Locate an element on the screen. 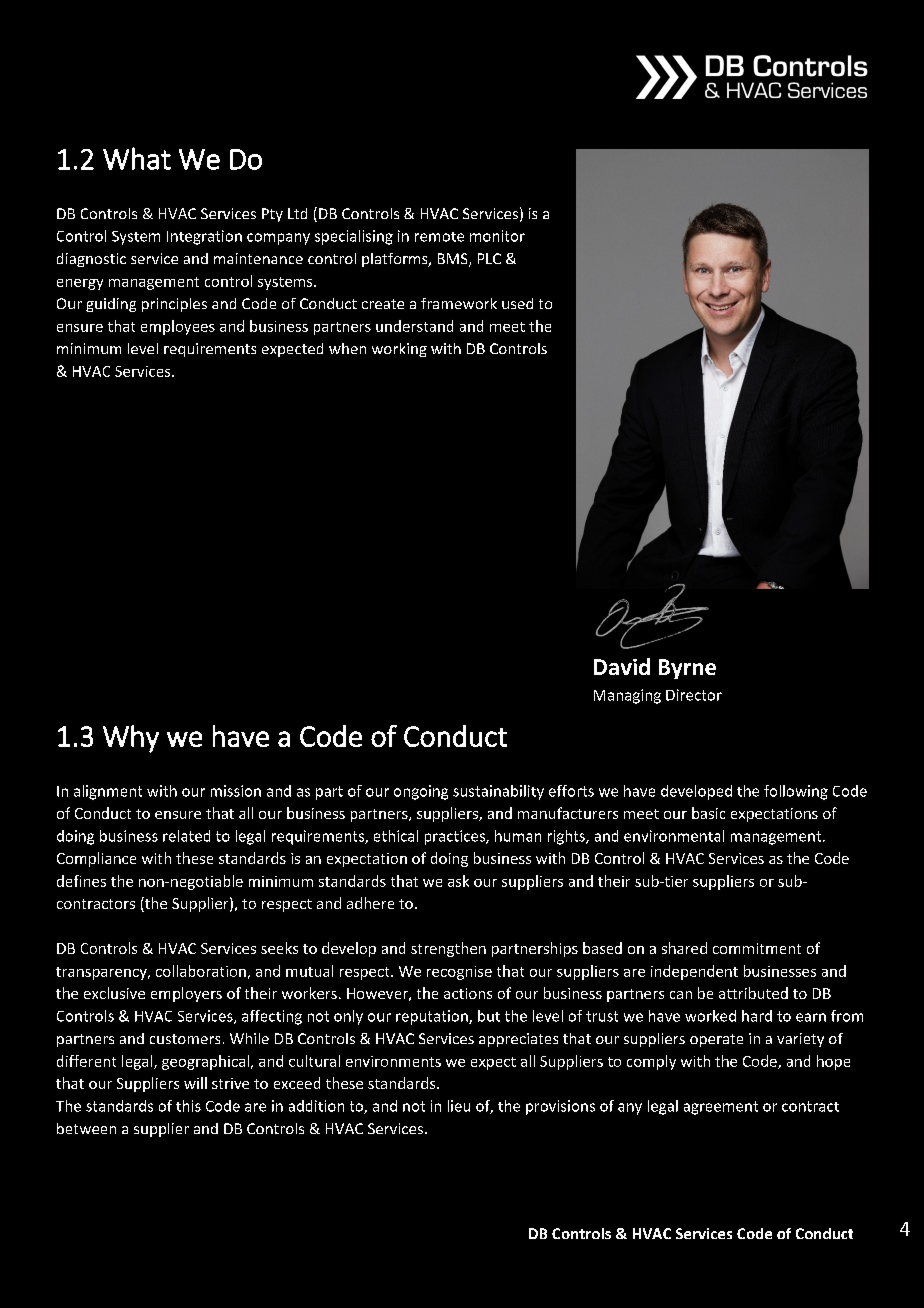 This screenshot has height=1308, width=924. What is located at coordinates (137, 158).
